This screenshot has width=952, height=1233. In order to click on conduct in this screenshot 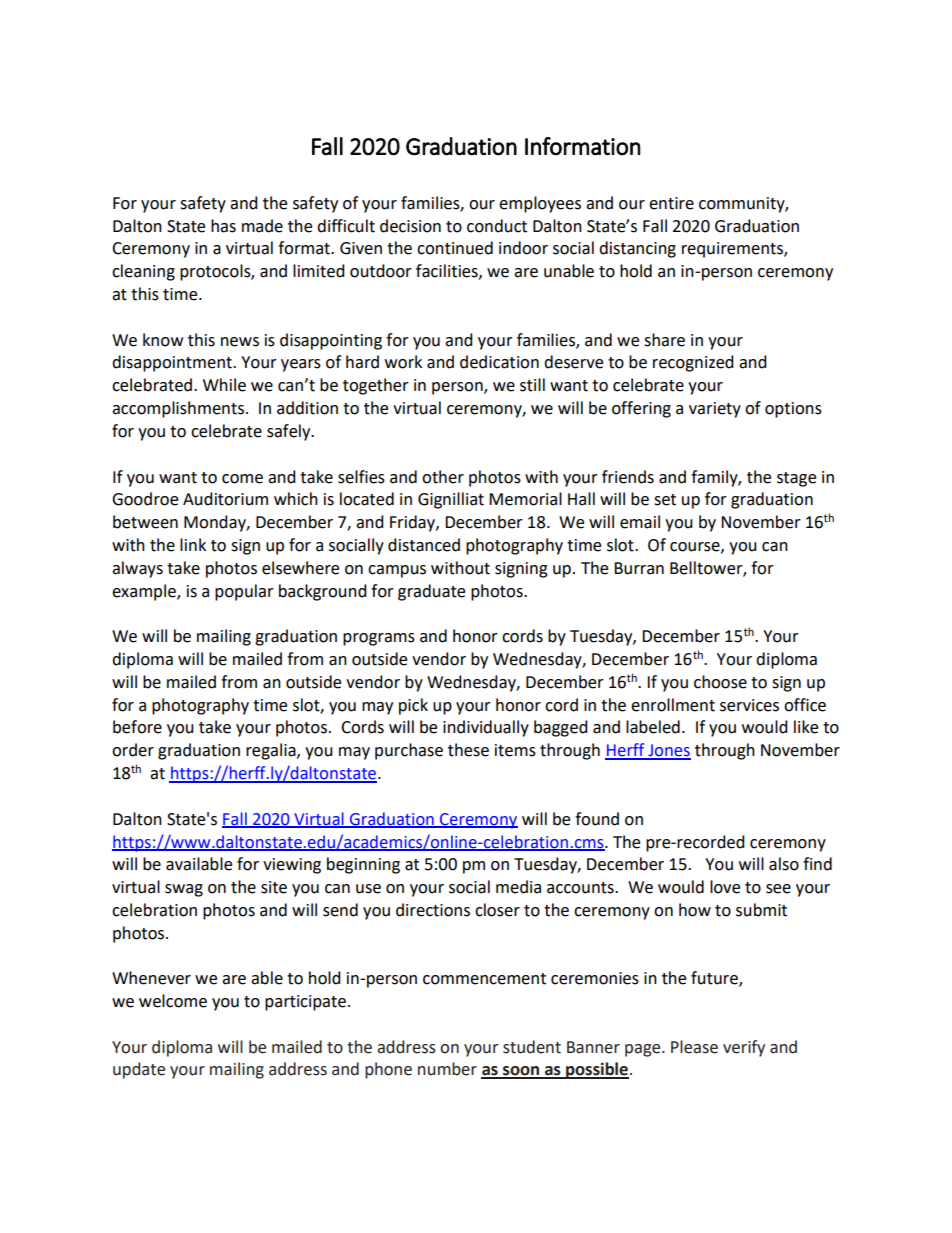, I will do `click(497, 226)`.
